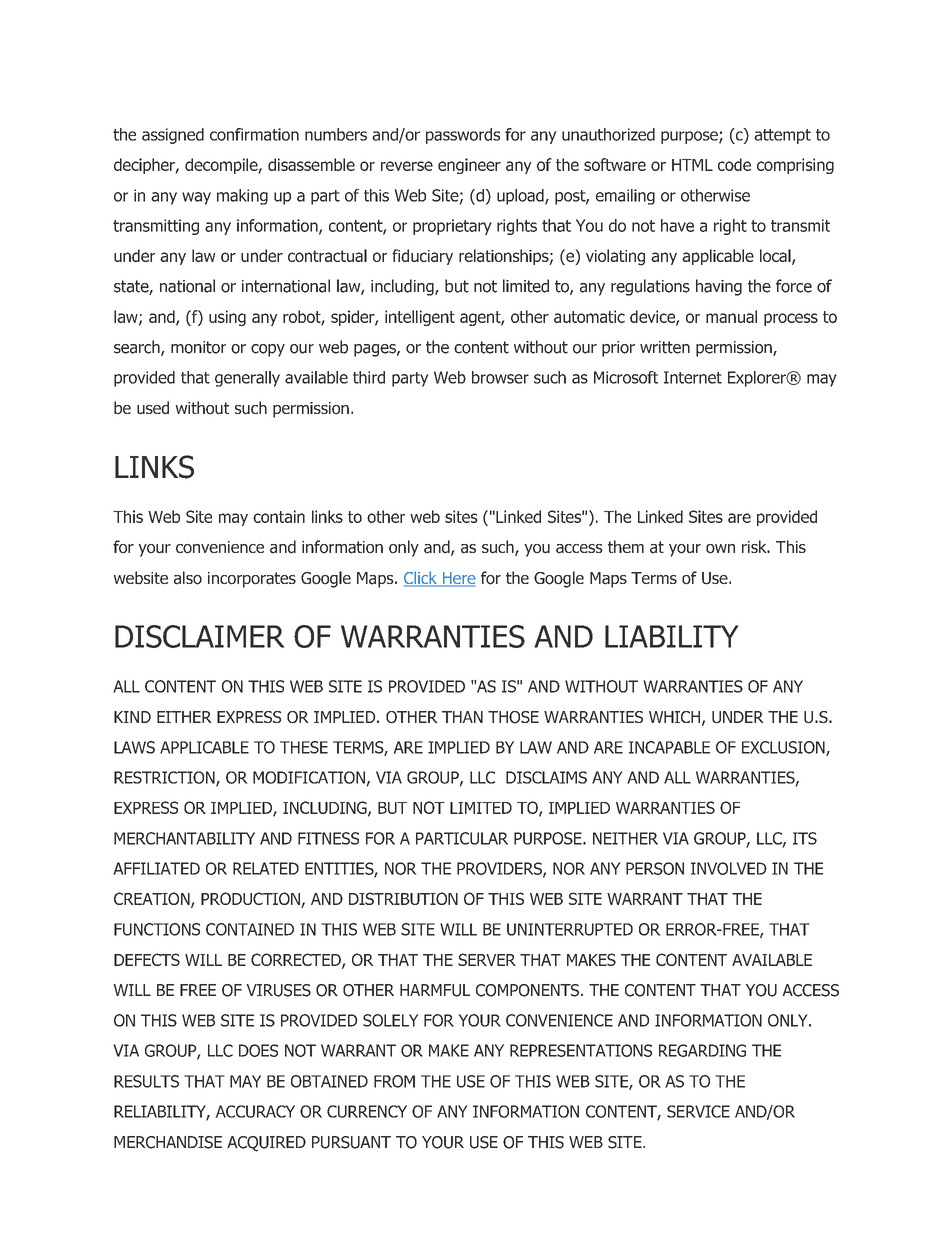 The width and height of the screenshot is (952, 1233). What do you see at coordinates (734, 164) in the screenshot?
I see `code` at bounding box center [734, 164].
